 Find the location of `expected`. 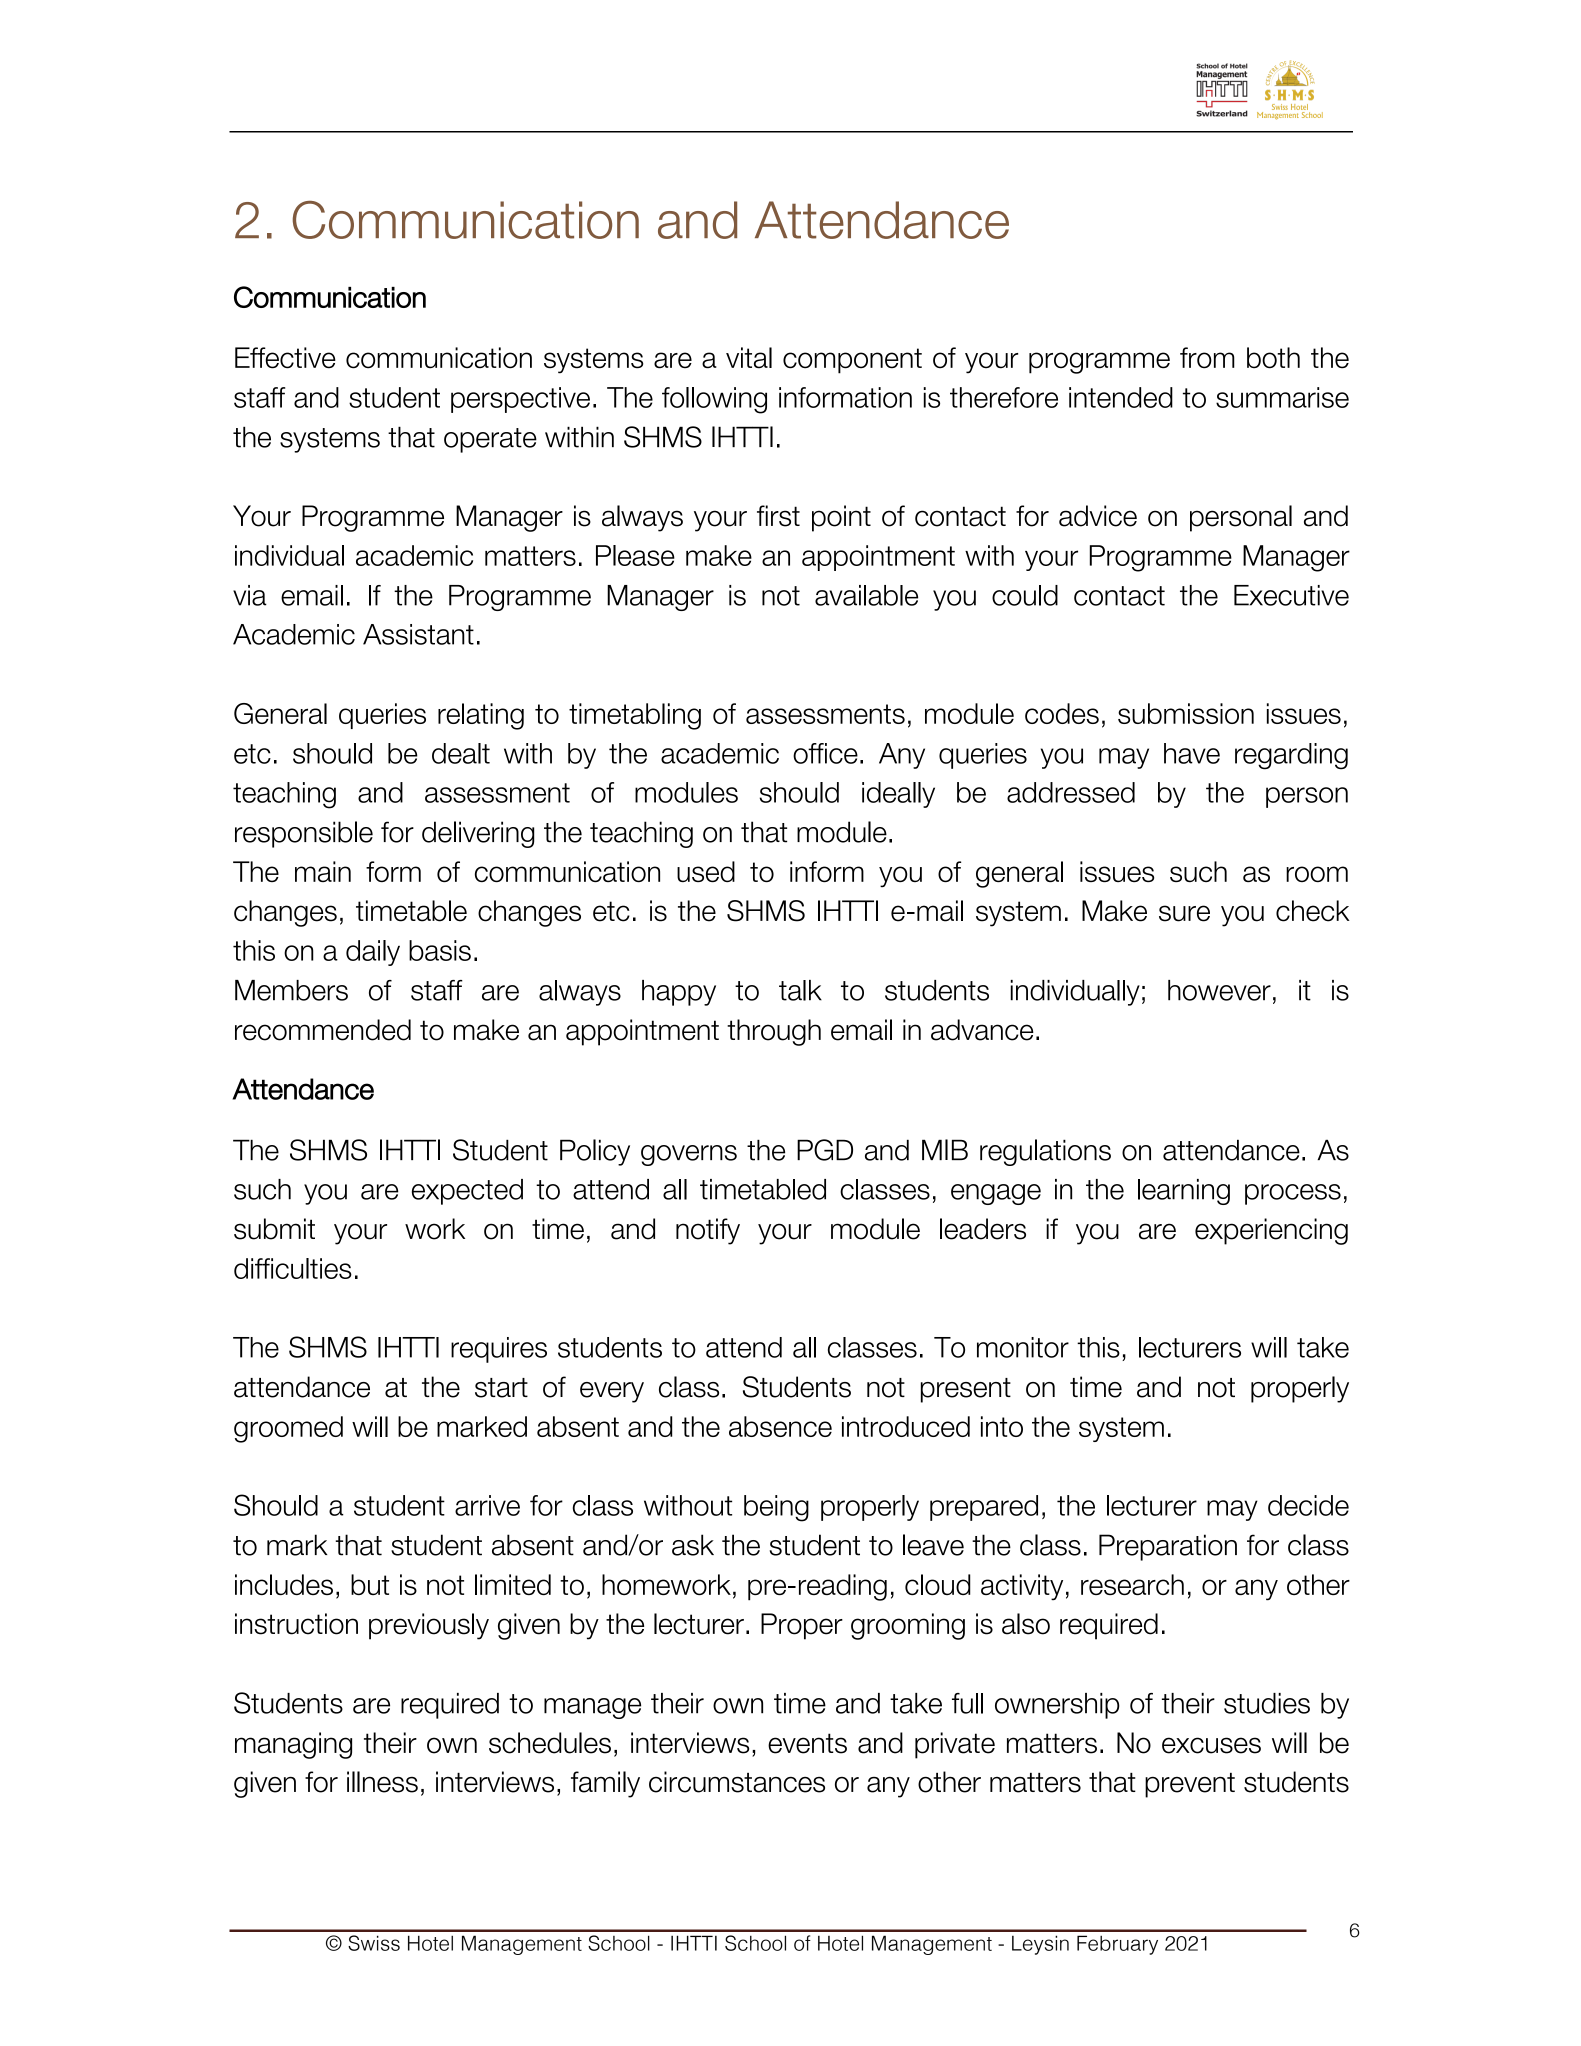

expected is located at coordinates (467, 1192).
